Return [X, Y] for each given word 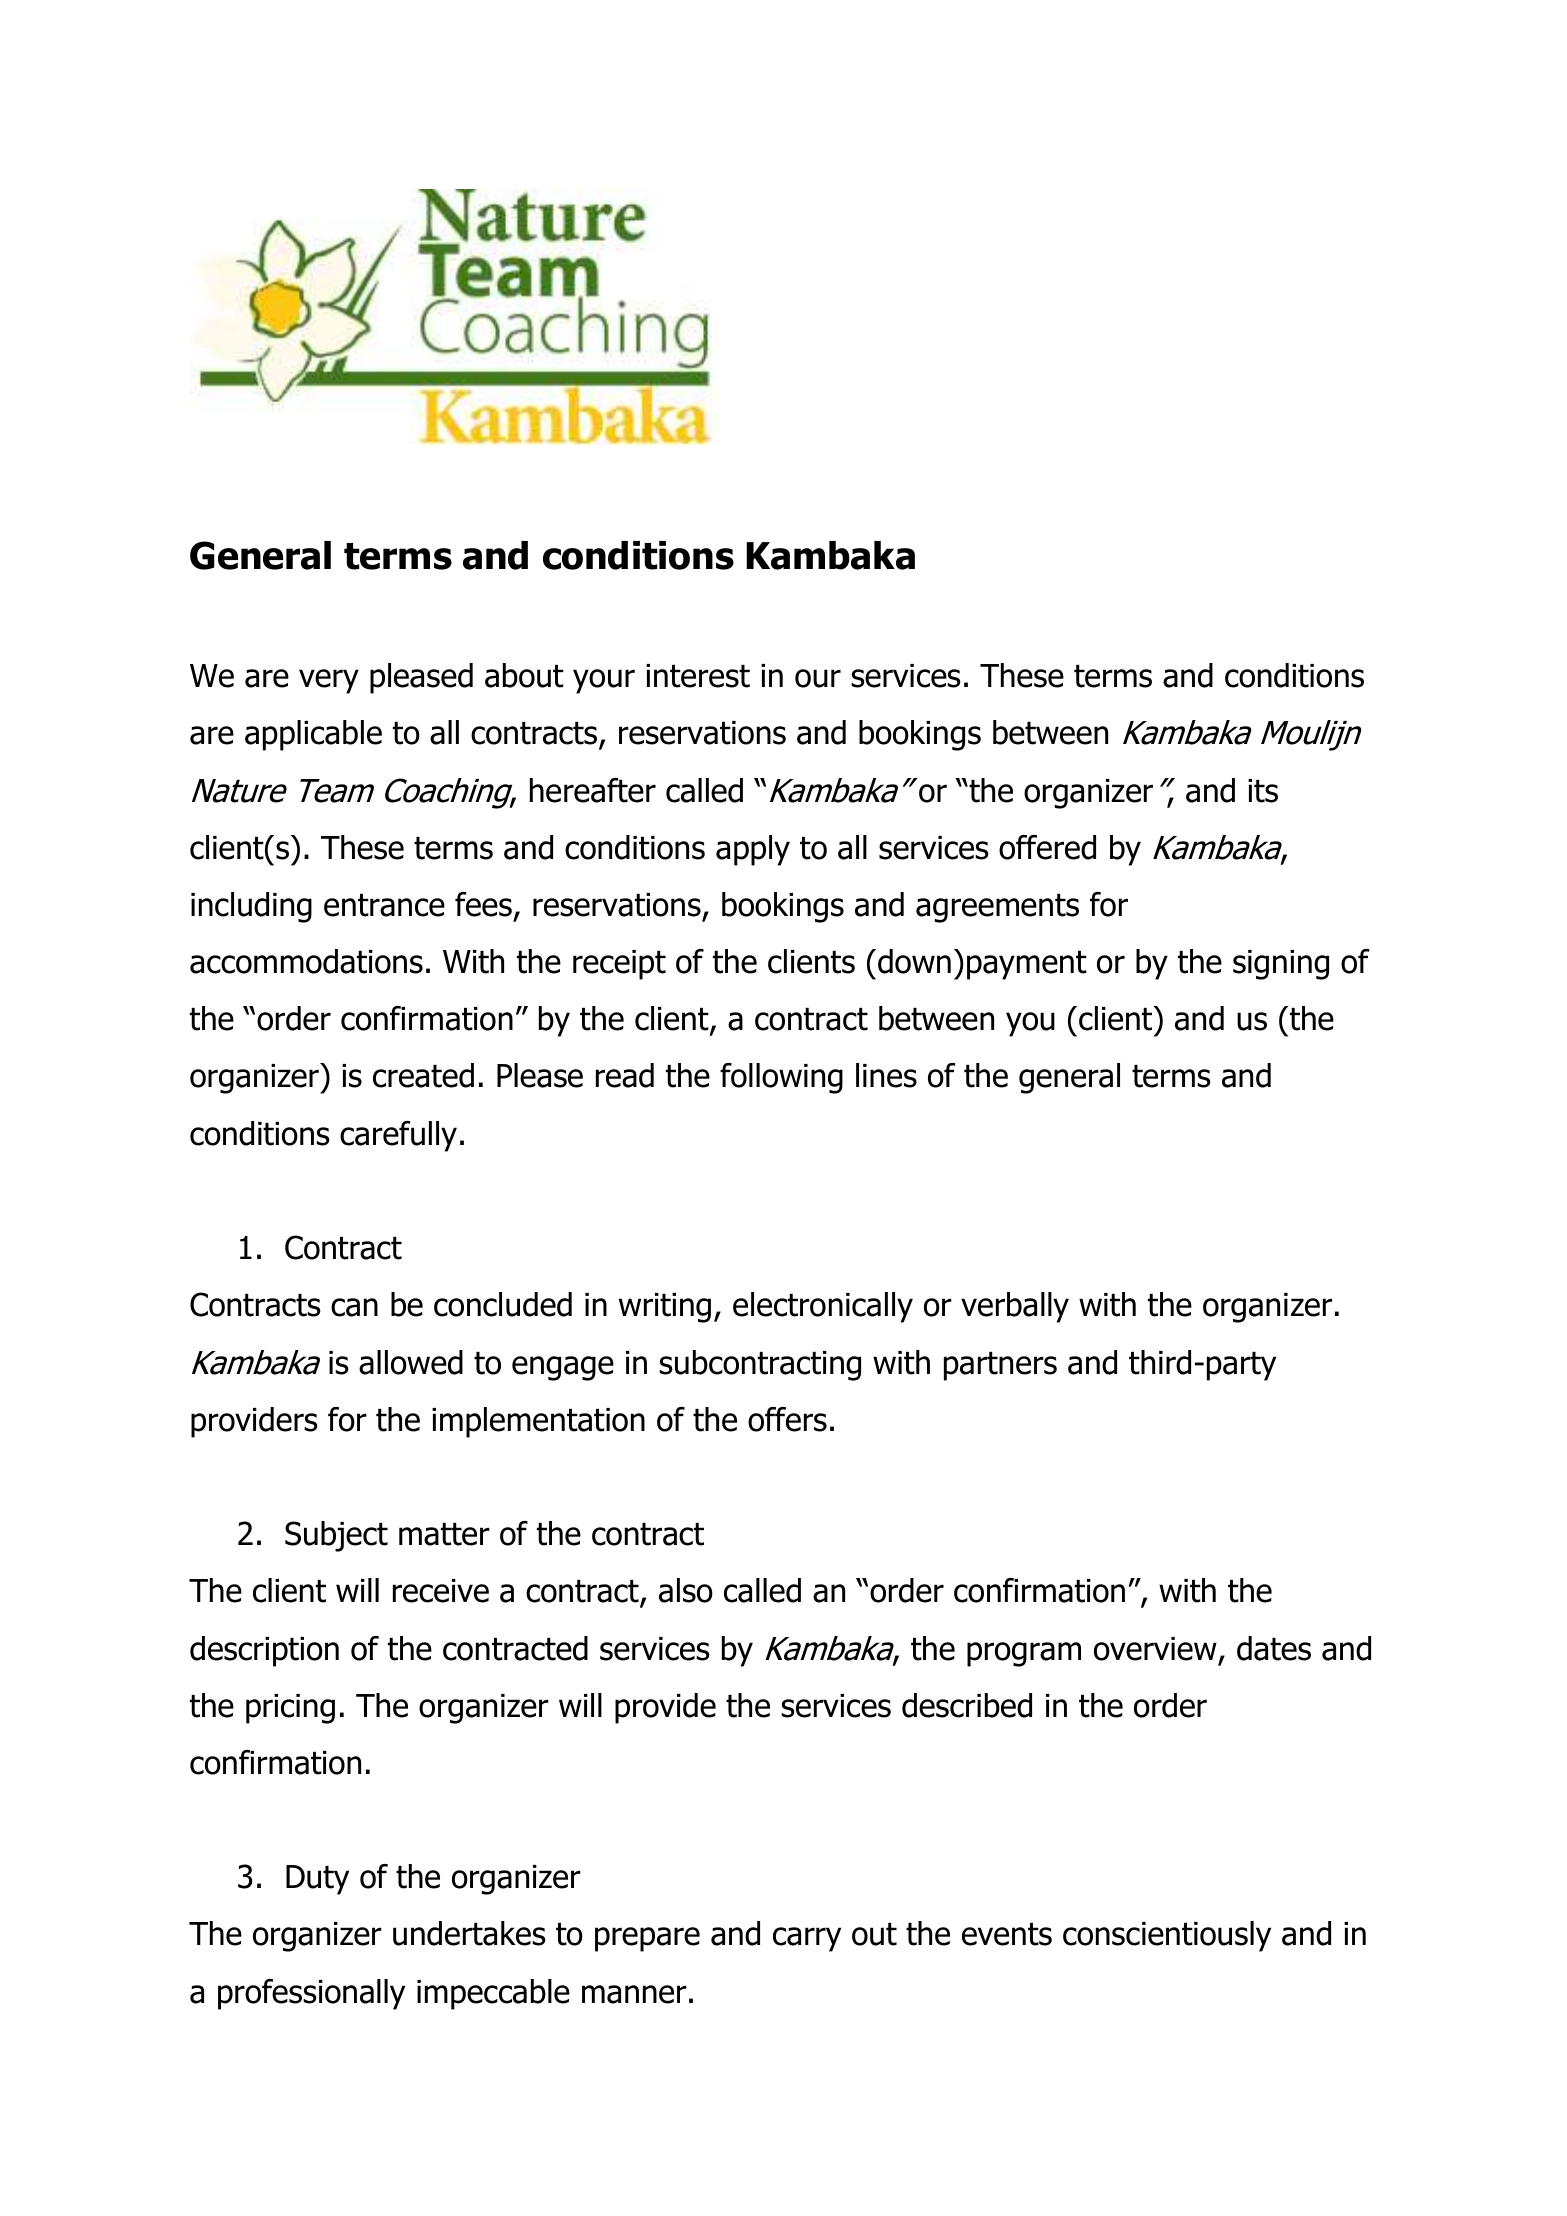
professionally [311, 1994]
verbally [1015, 1307]
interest [698, 676]
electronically [823, 1307]
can [354, 1307]
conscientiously [1167, 1936]
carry [807, 1939]
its [1263, 791]
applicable [313, 735]
